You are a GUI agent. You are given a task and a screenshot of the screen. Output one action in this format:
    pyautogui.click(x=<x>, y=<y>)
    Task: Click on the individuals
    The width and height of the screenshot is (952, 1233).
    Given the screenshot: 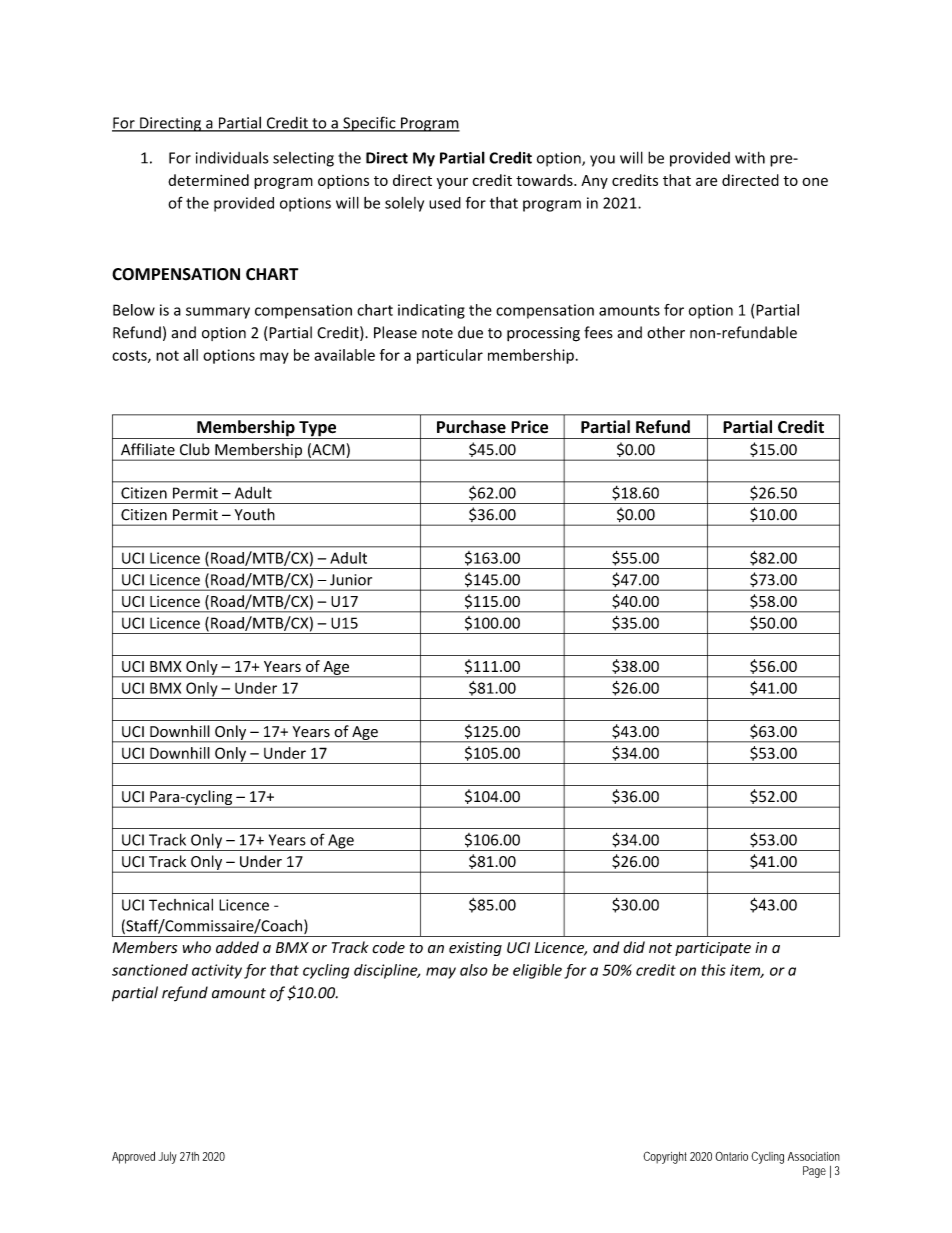 What is the action you would take?
    pyautogui.click(x=232, y=157)
